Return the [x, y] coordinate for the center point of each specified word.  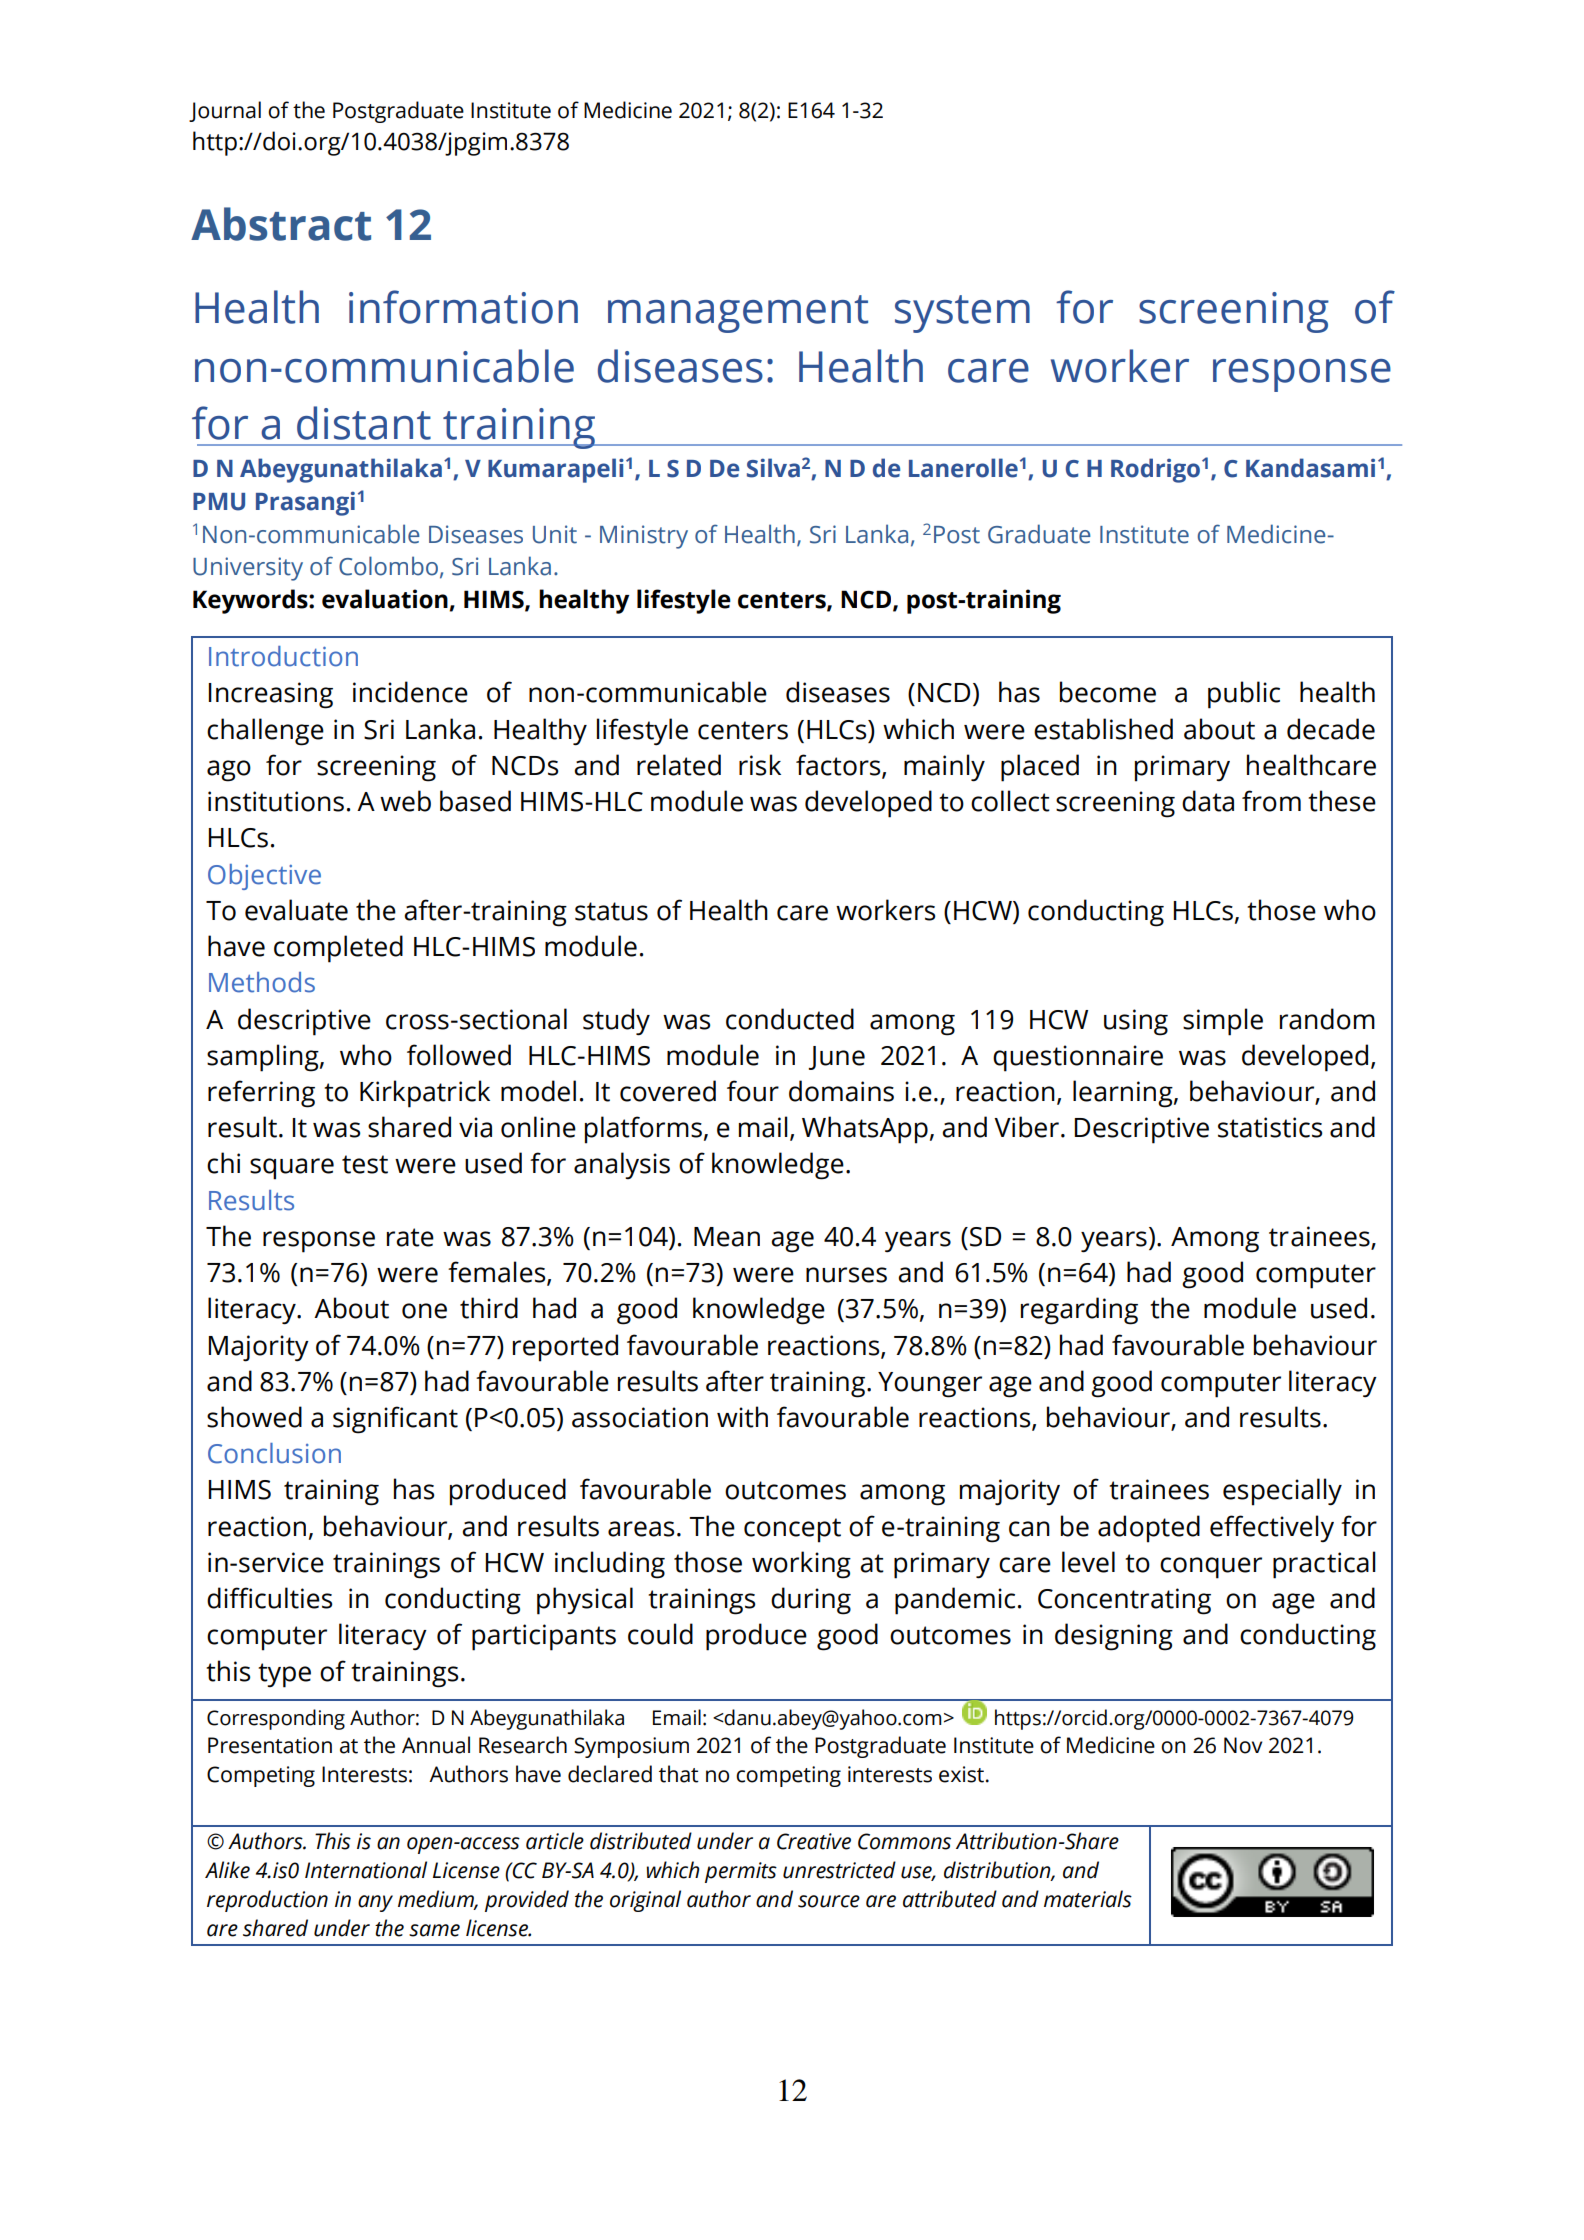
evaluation [385, 599]
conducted [790, 1019]
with [742, 1417]
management [738, 314]
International [366, 1870]
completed [338, 949]
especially [1282, 1492]
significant [395, 1420]
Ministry [644, 537]
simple [1223, 1022]
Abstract [281, 224]
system [962, 314]
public [1244, 695]
